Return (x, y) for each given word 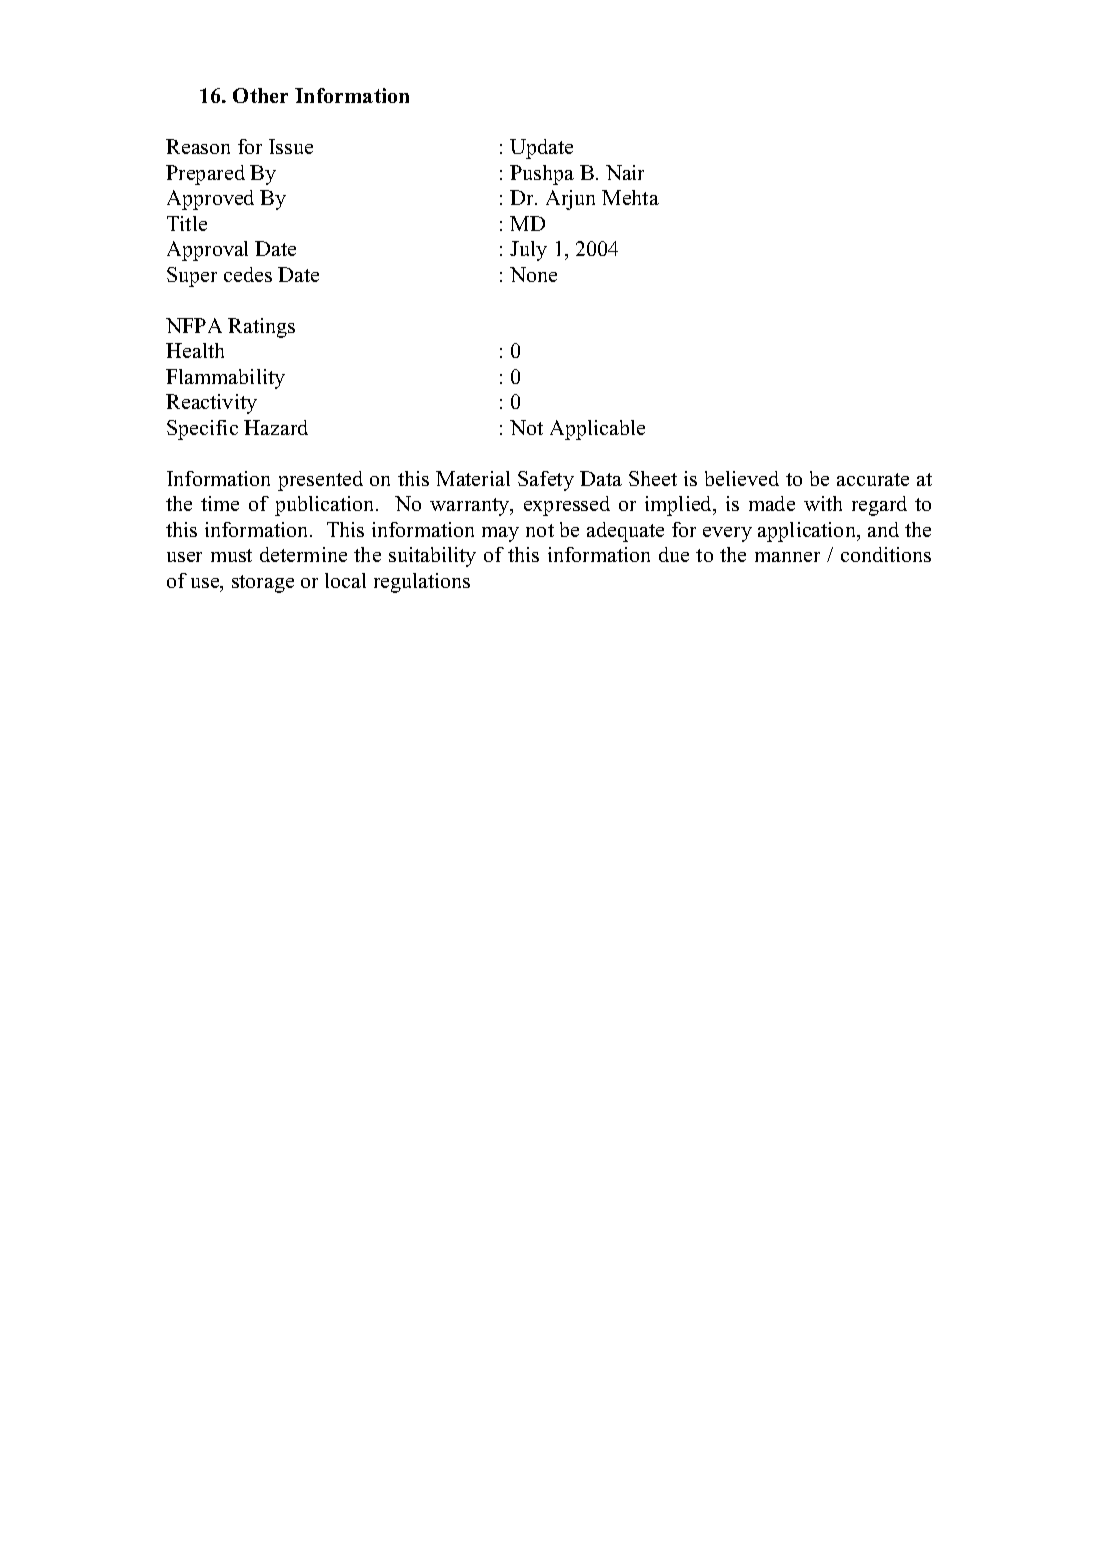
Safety (546, 481)
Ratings (261, 328)
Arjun (570, 200)
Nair (625, 172)
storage (263, 584)
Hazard (276, 427)
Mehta (630, 197)
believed (742, 478)
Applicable (597, 430)
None (533, 274)
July (528, 251)
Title (187, 223)
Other (260, 95)
